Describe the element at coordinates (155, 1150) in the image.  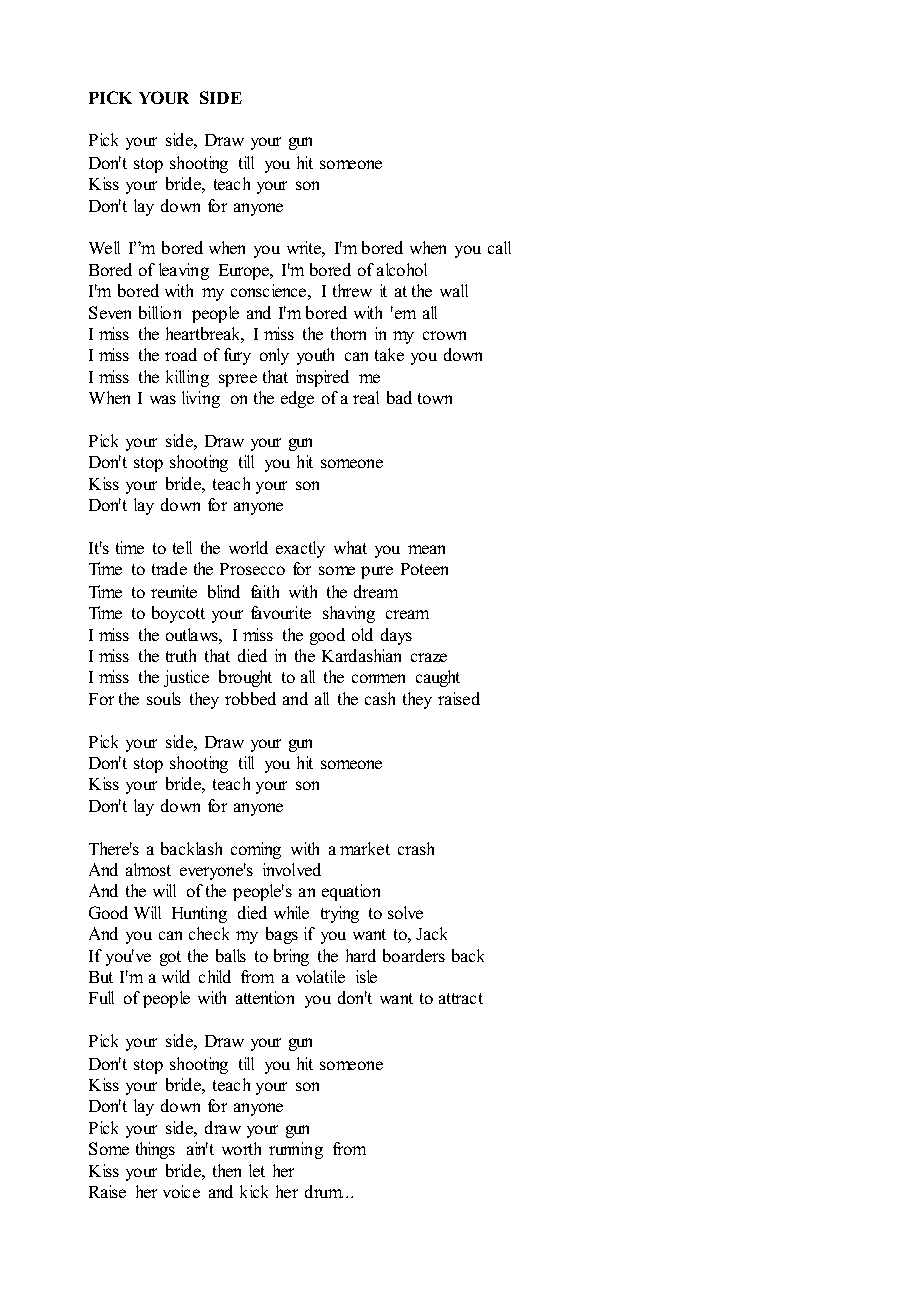
I see `things` at that location.
